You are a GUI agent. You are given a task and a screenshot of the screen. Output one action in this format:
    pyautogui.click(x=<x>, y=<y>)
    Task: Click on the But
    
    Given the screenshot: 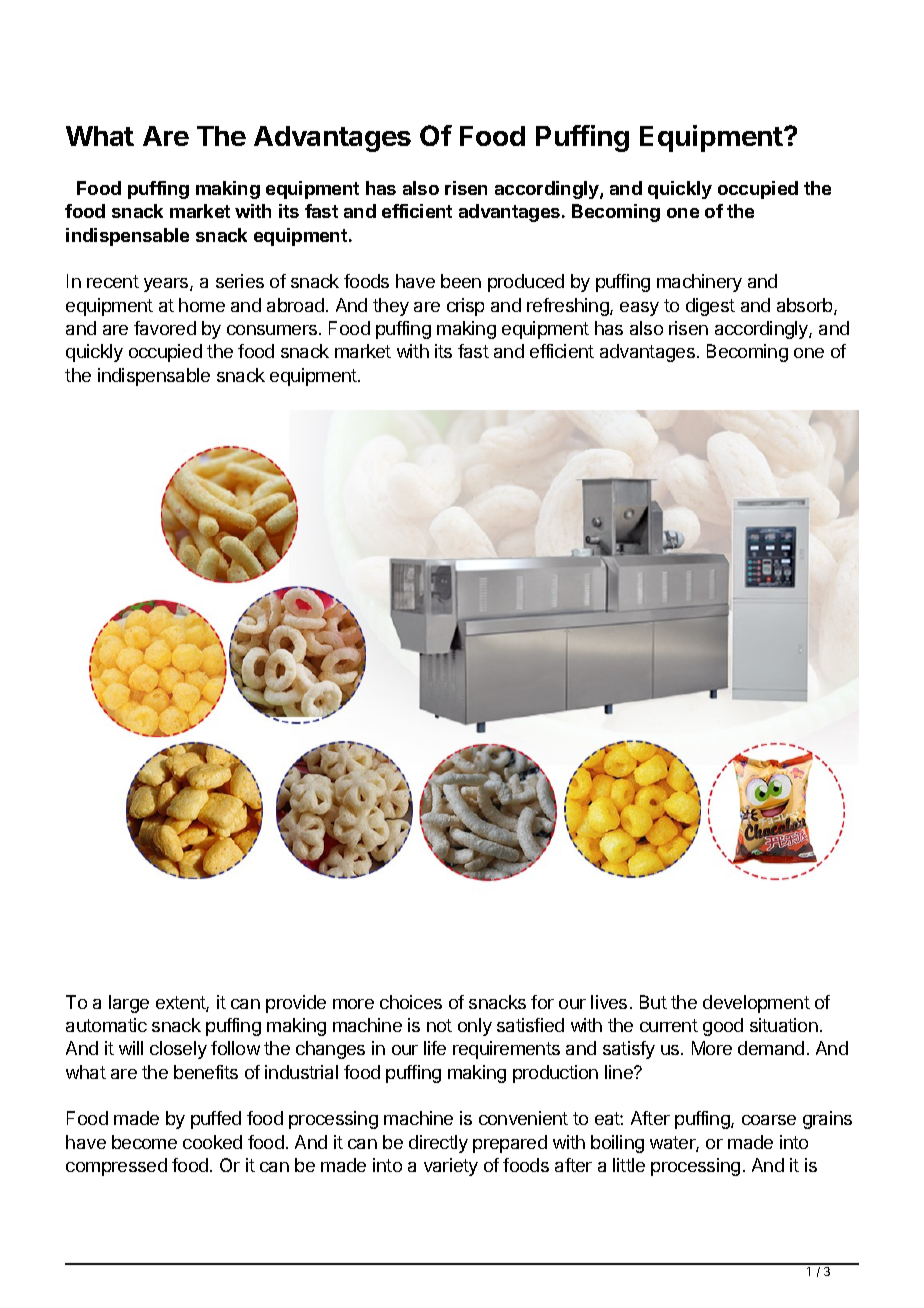 What is the action you would take?
    pyautogui.click(x=653, y=1002)
